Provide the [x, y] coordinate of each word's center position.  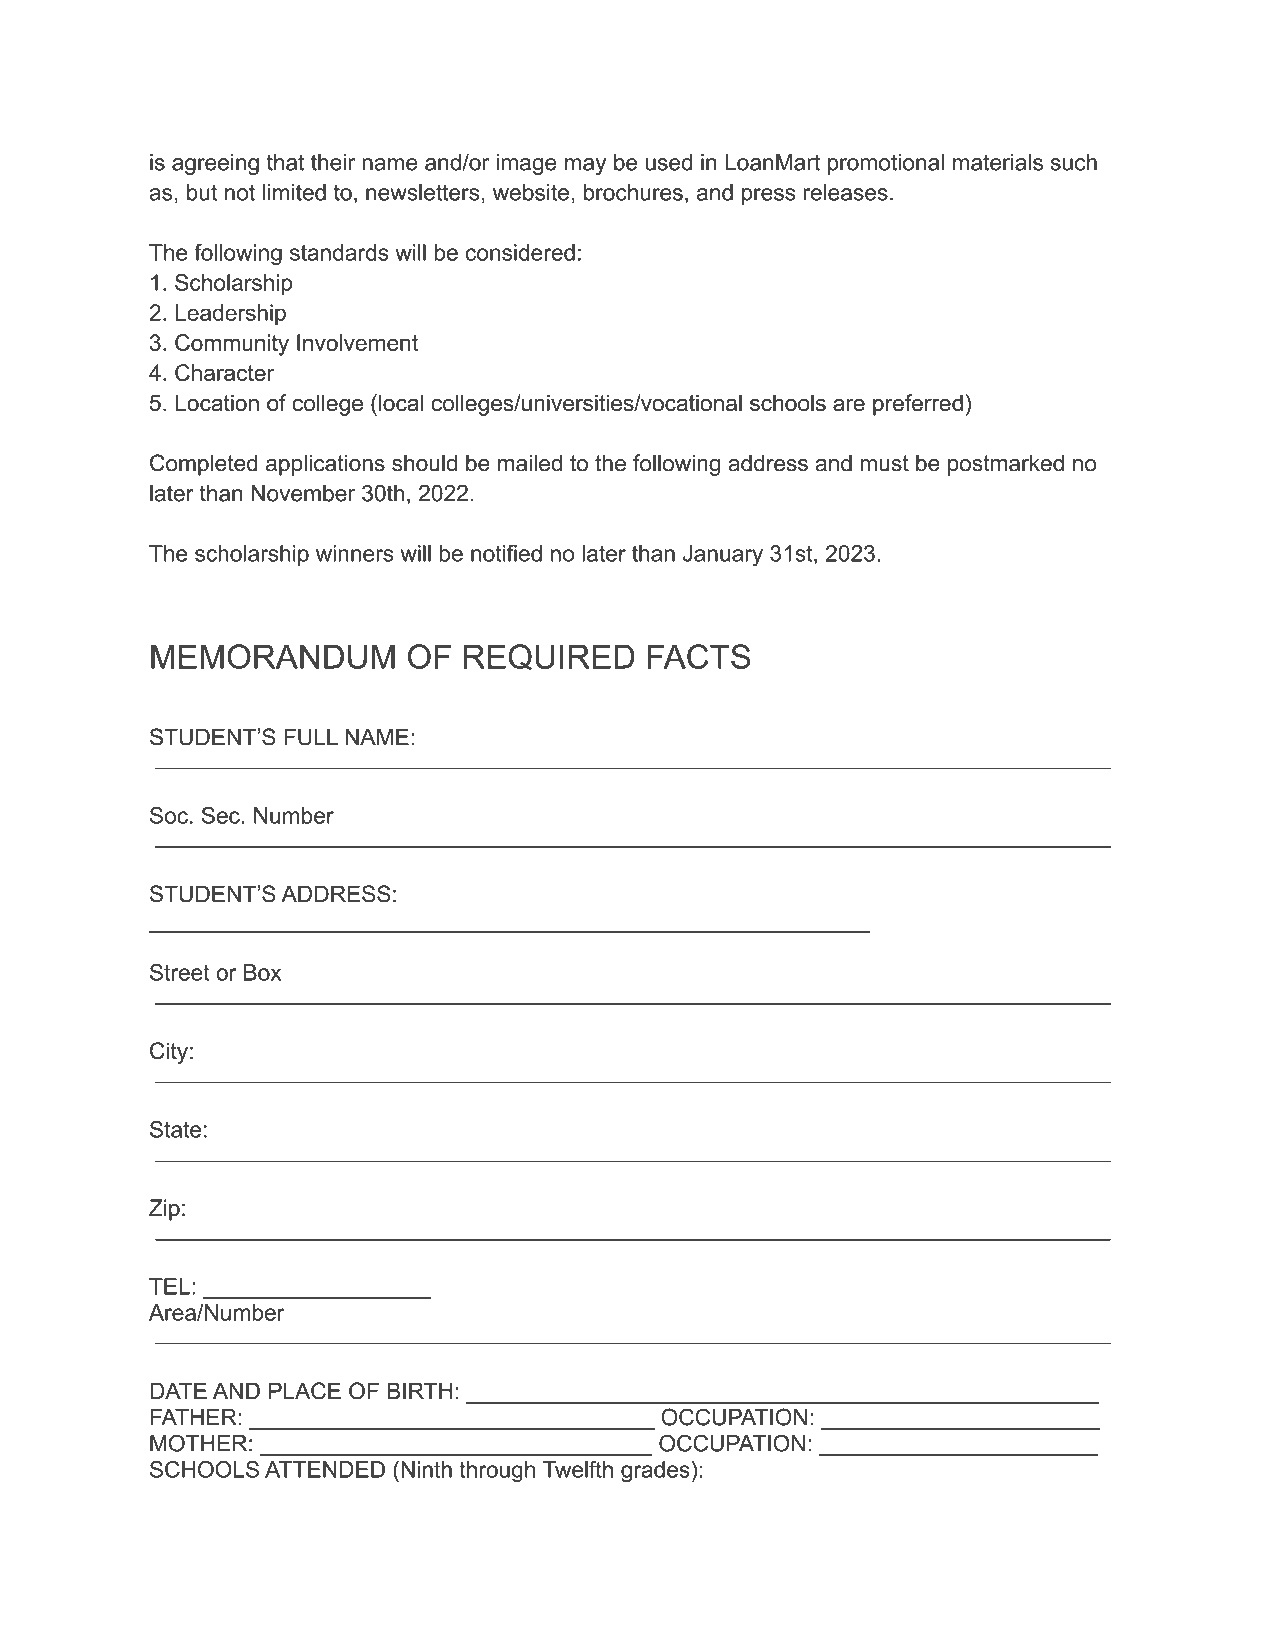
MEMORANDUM [273, 656]
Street [180, 972]
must [885, 463]
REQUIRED [549, 657]
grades [655, 1472]
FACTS [699, 656]
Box [262, 972]
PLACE [305, 1391]
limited [294, 192]
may [585, 166]
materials [998, 162]
